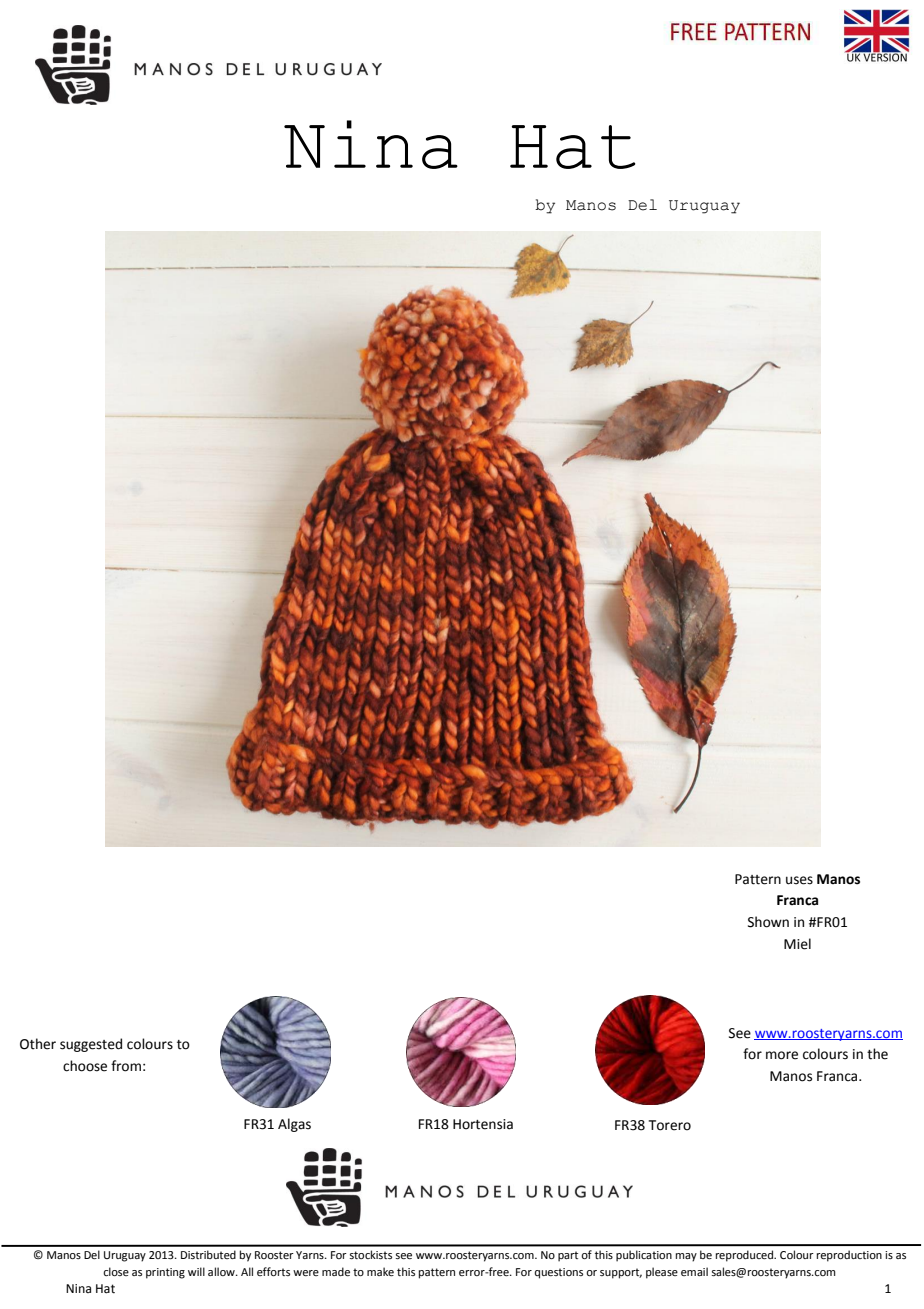  Describe the element at coordinates (768, 922) in the page. I see `Shown` at that location.
